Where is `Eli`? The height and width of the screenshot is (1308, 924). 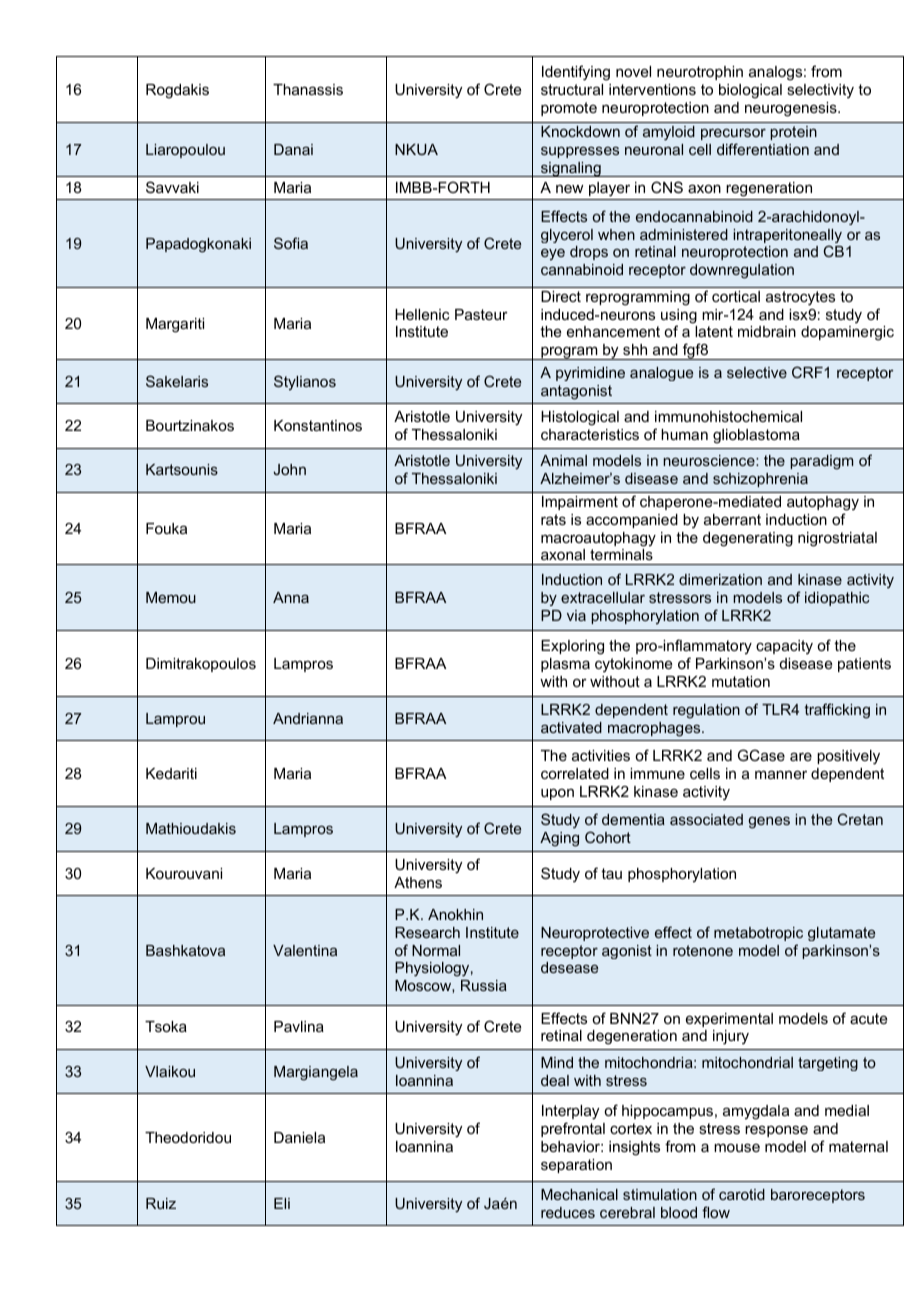
Eli is located at coordinates (282, 1203).
